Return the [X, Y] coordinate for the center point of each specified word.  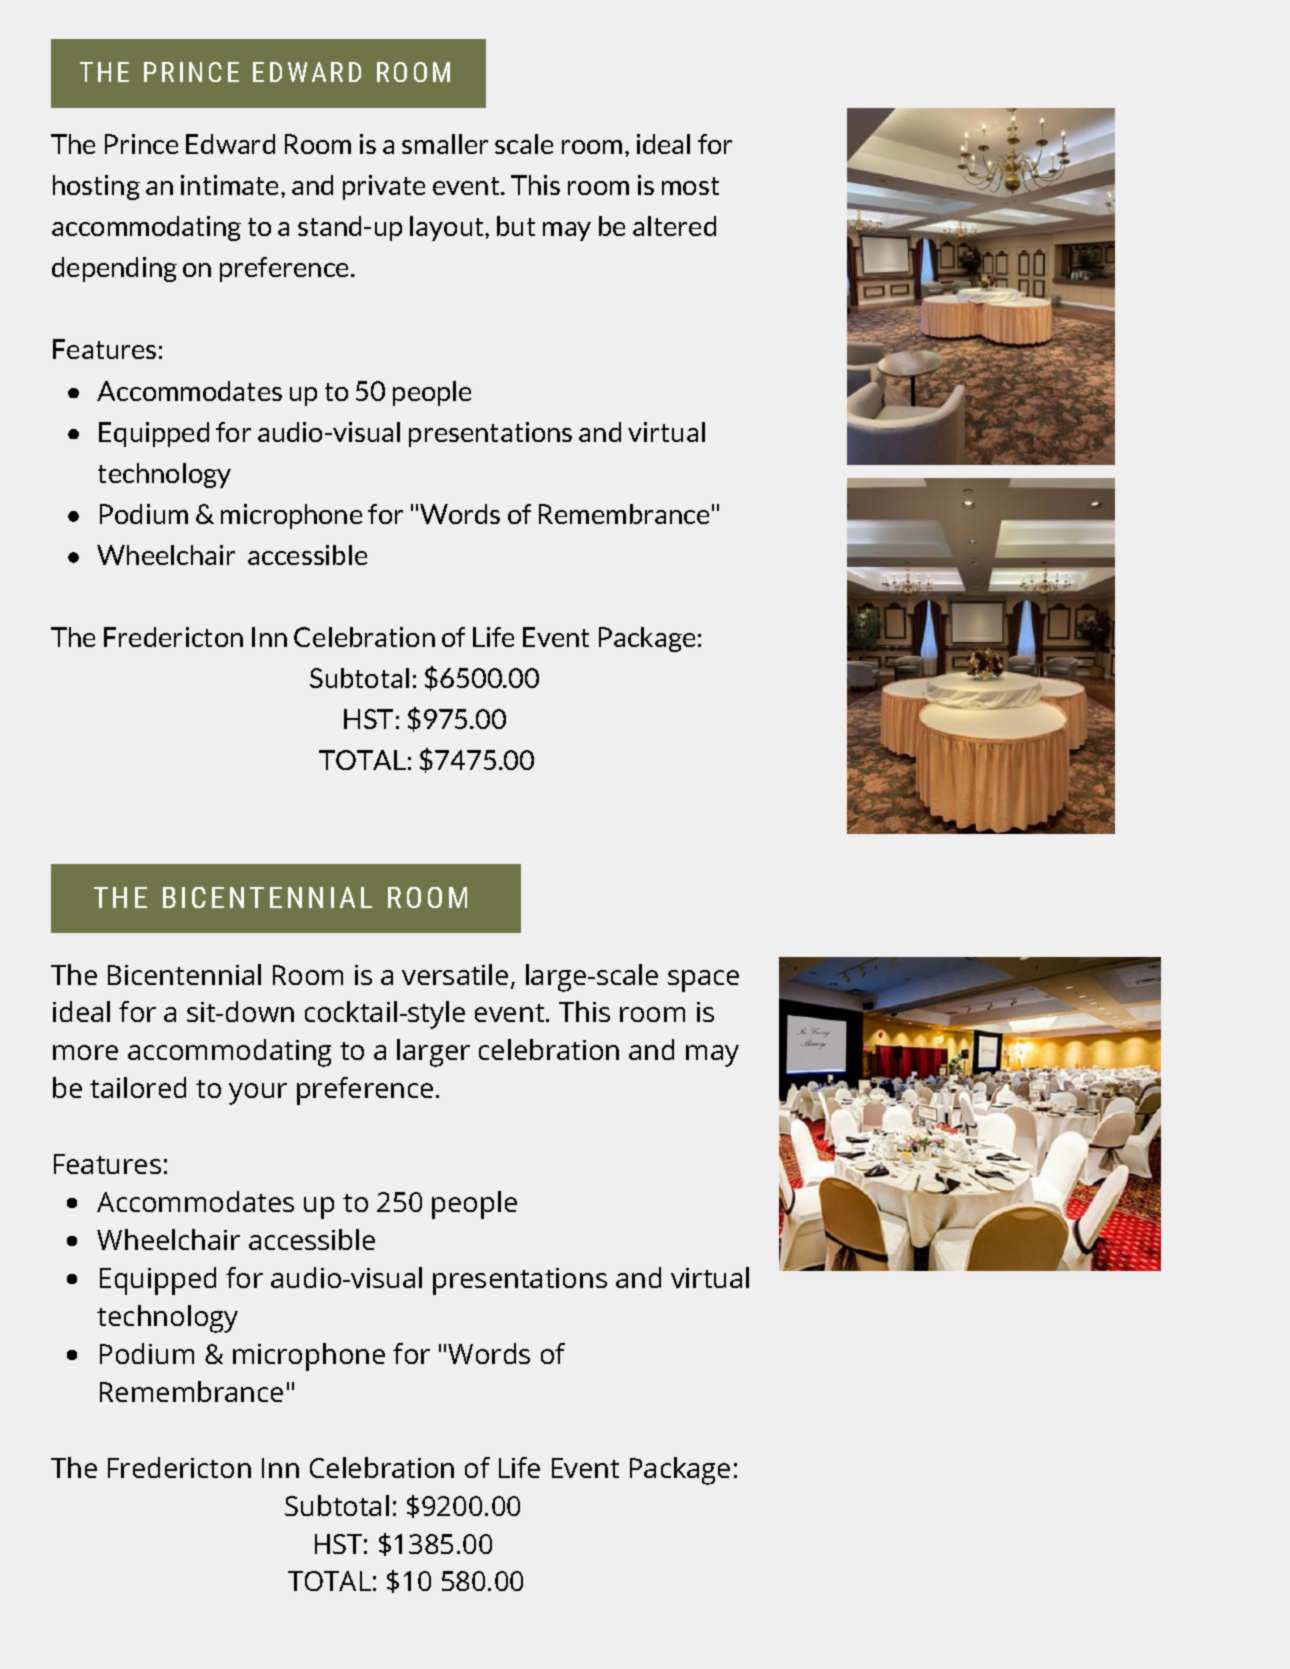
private [384, 187]
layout [448, 228]
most [690, 186]
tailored [138, 1087]
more [85, 1052]
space [703, 981]
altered [674, 226]
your [258, 1094]
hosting [96, 187]
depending [114, 269]
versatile [455, 974]
